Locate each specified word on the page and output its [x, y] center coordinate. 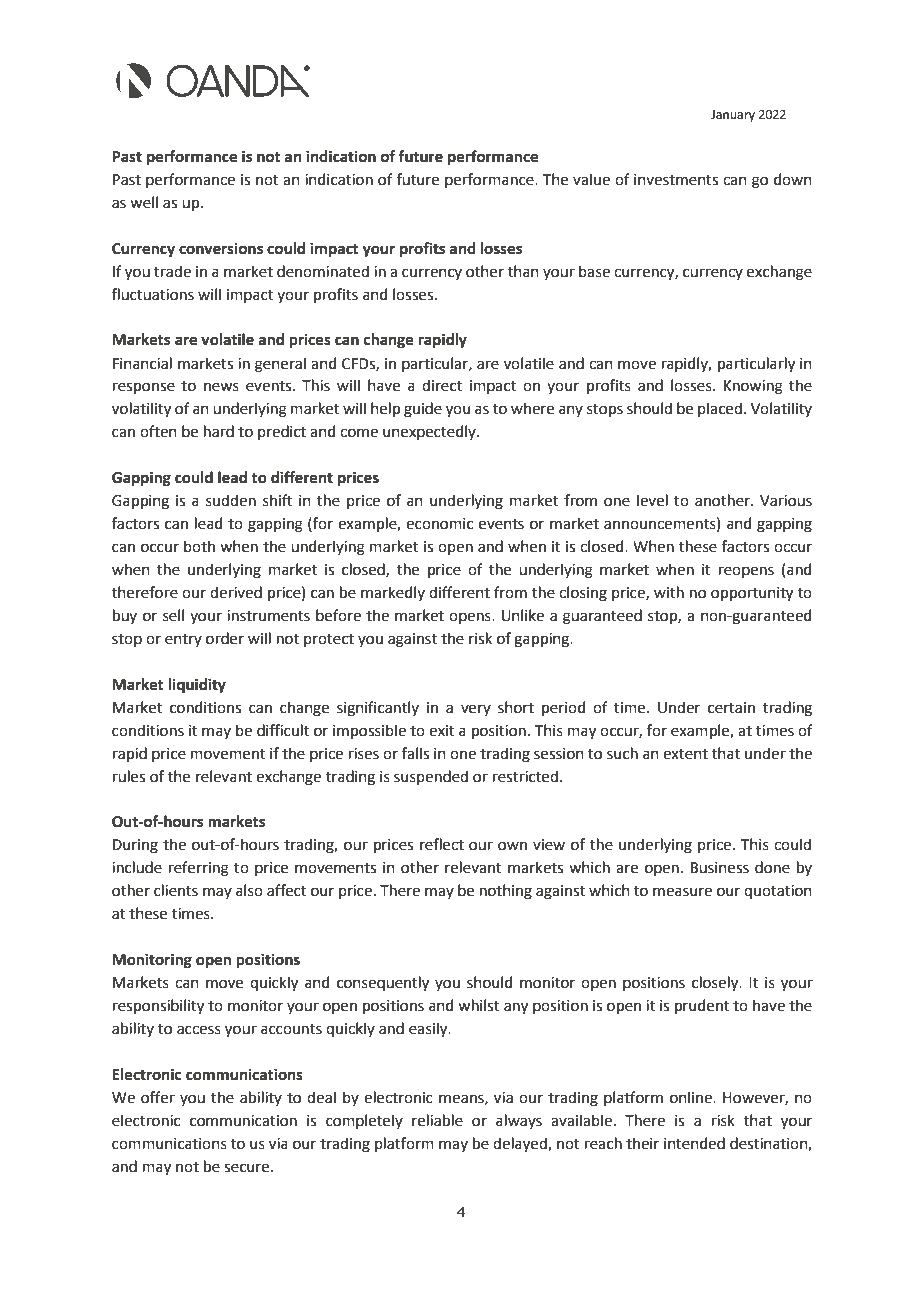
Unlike [523, 615]
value [591, 179]
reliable [437, 1120]
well [144, 202]
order [225, 638]
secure [248, 1168]
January [733, 116]
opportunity [752, 594]
